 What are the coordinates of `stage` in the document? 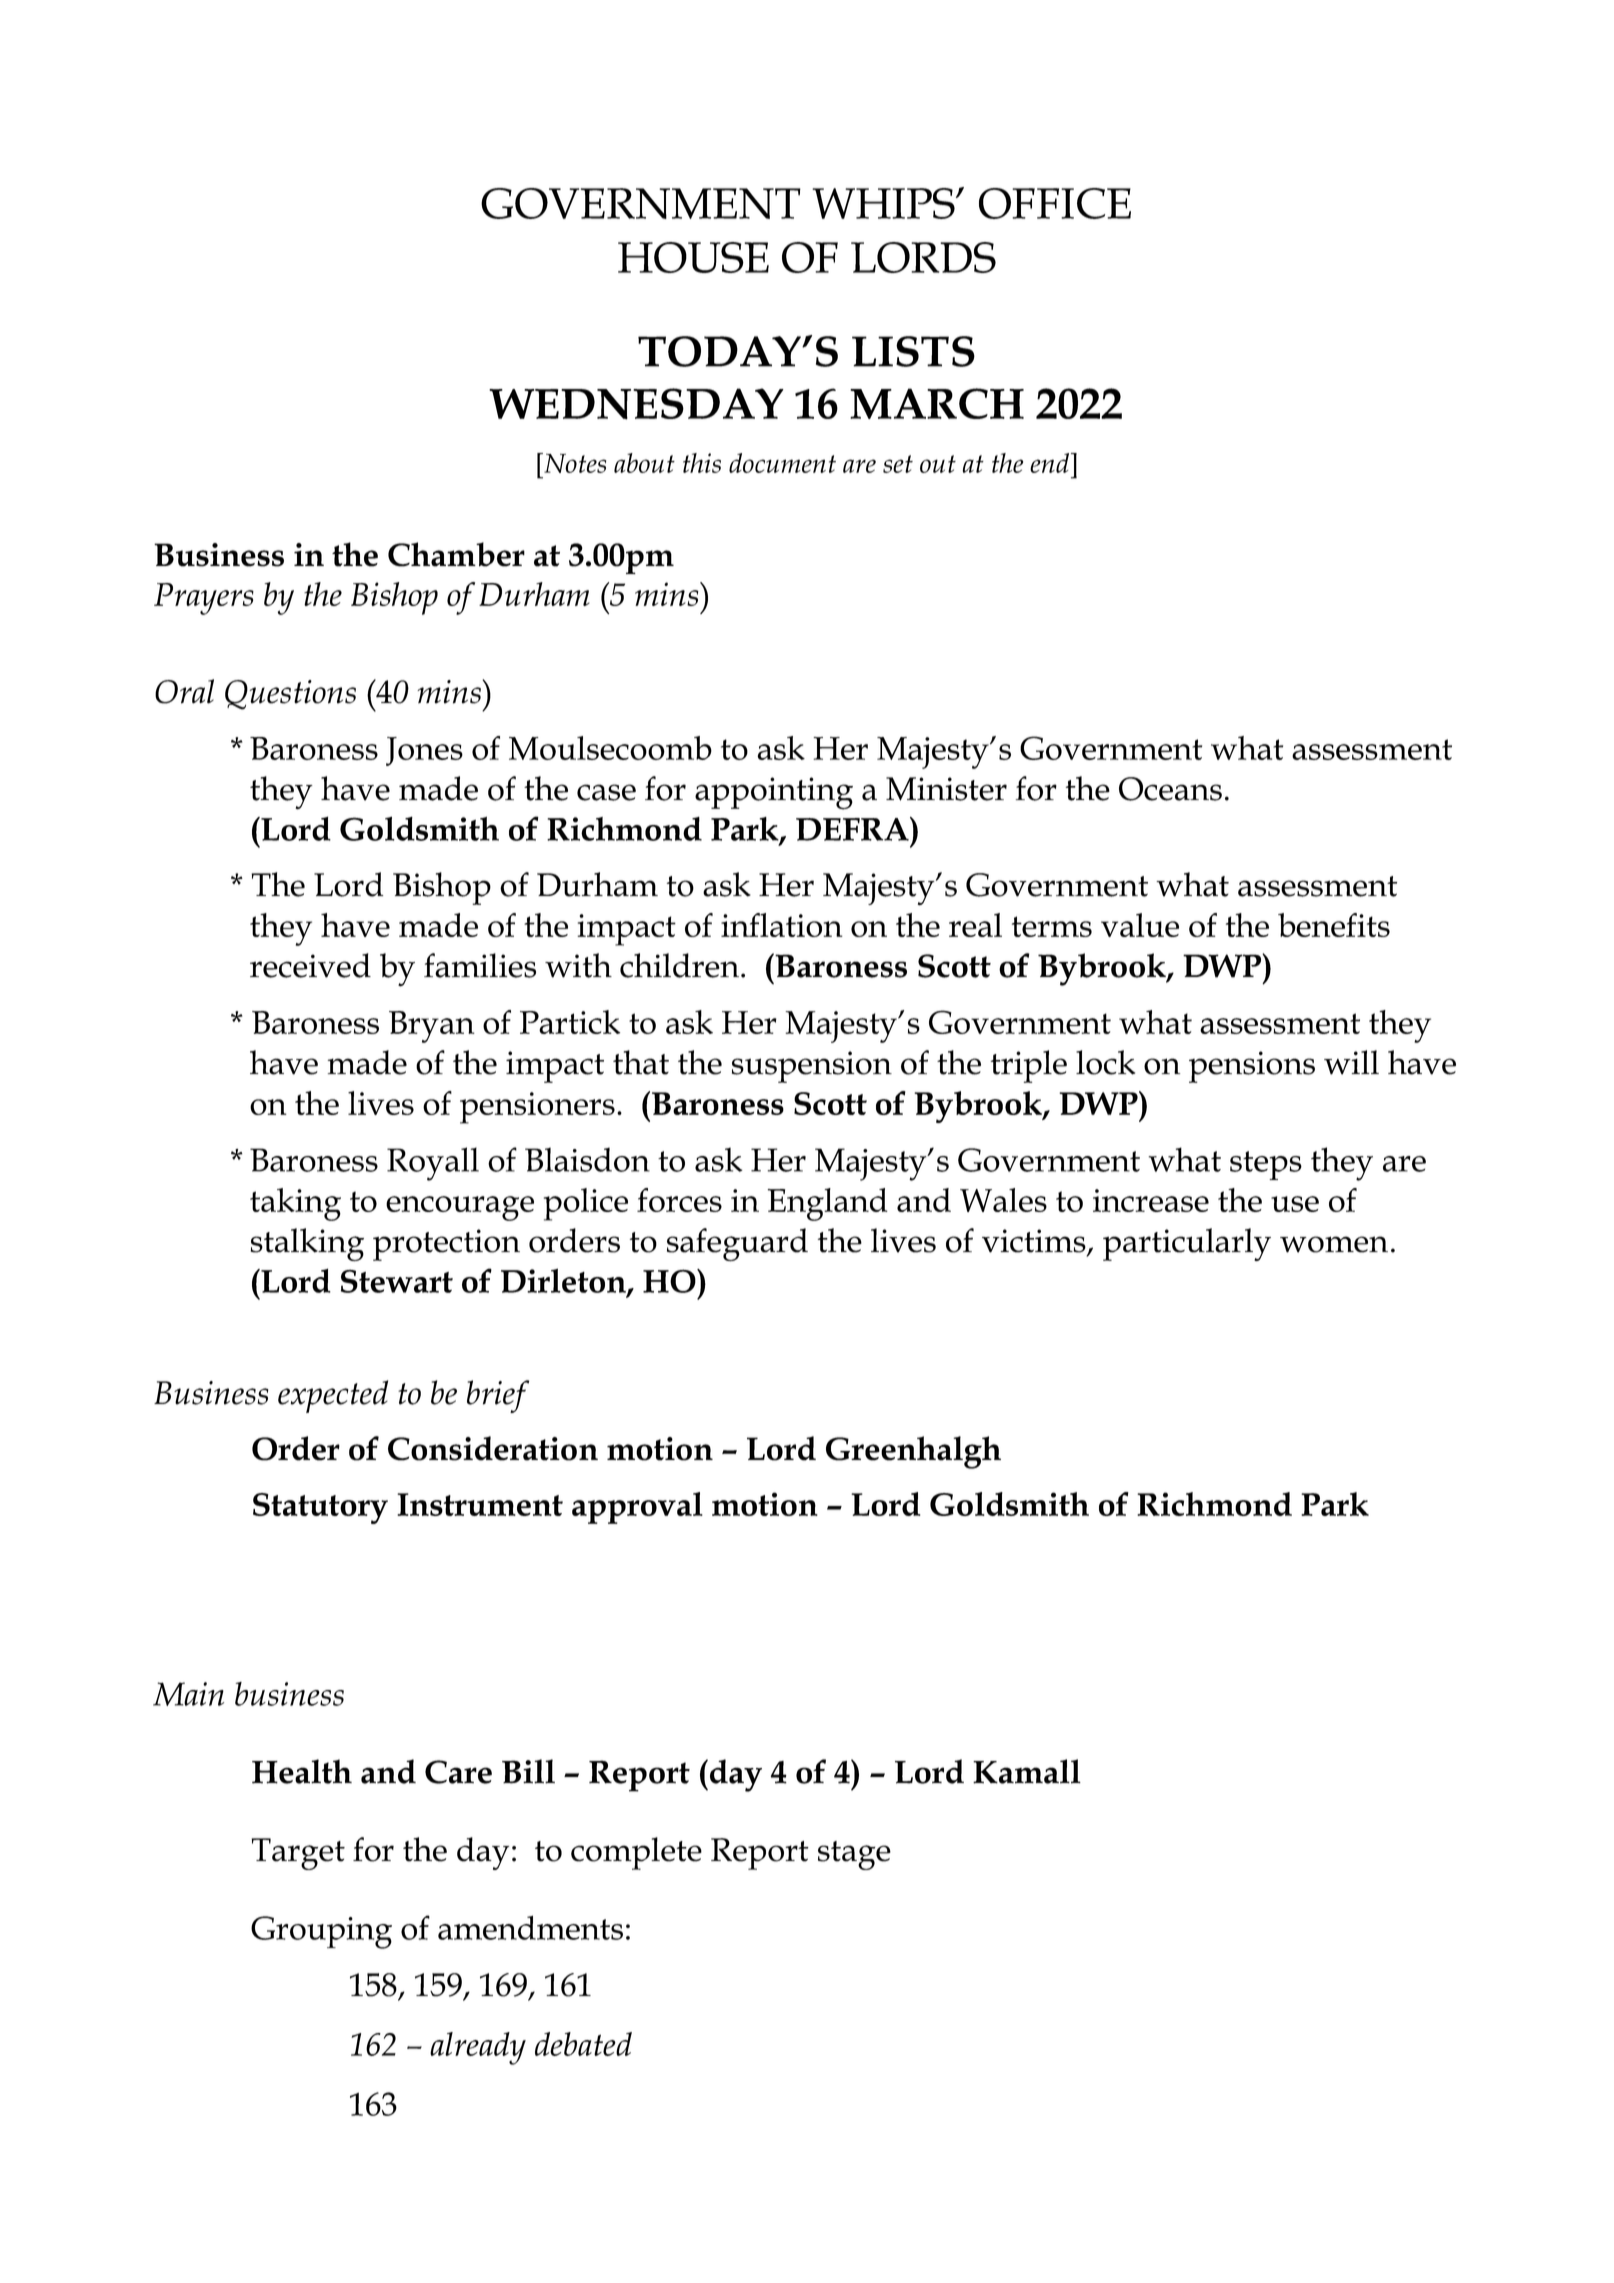 It's located at (854, 1855).
